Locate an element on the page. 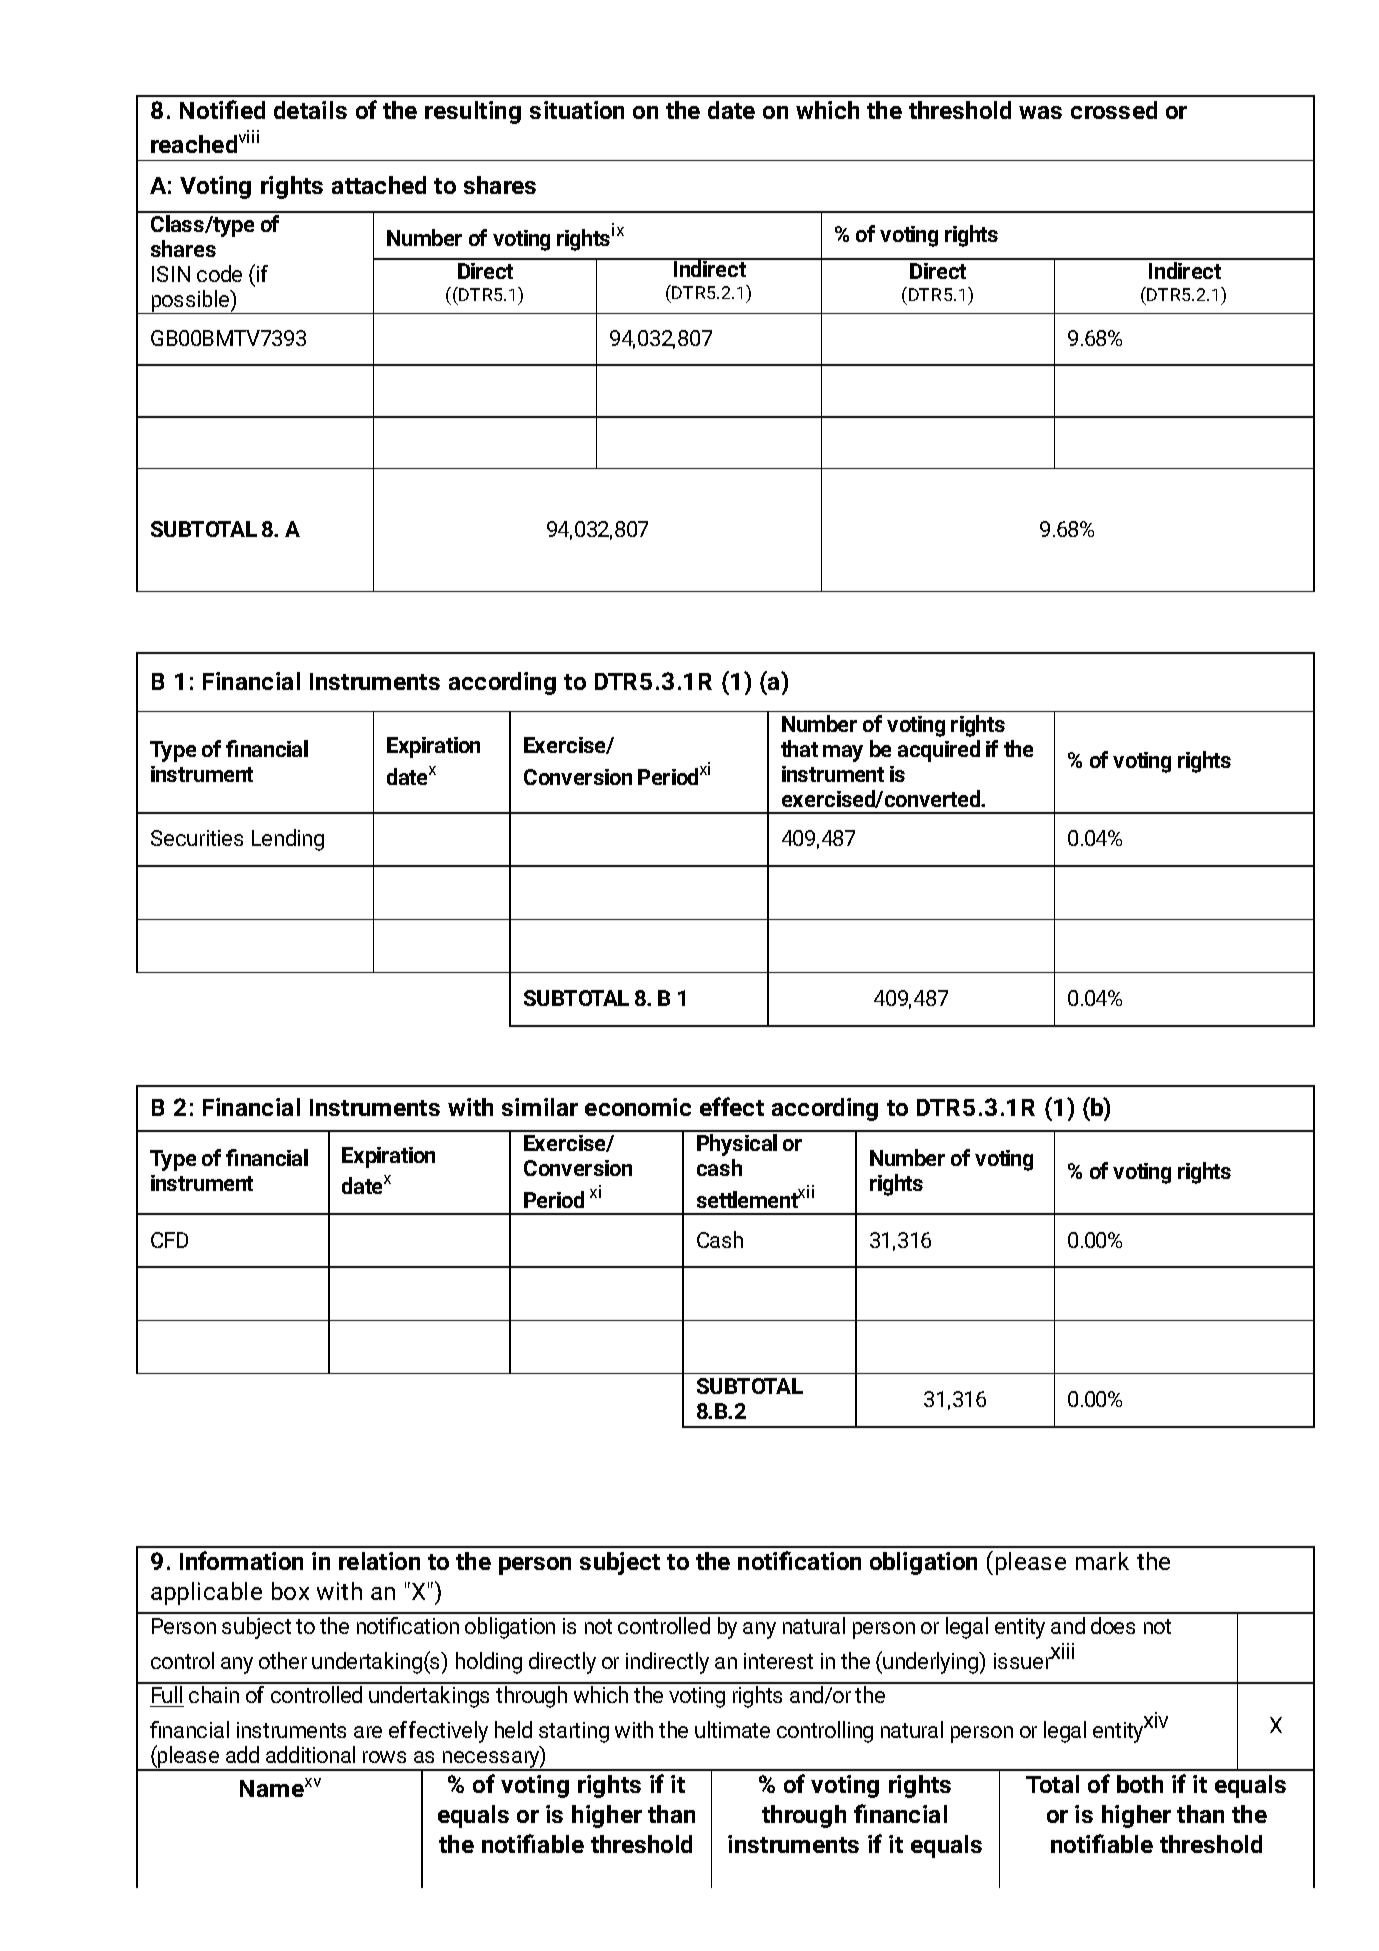  mark is located at coordinates (1102, 1561).
